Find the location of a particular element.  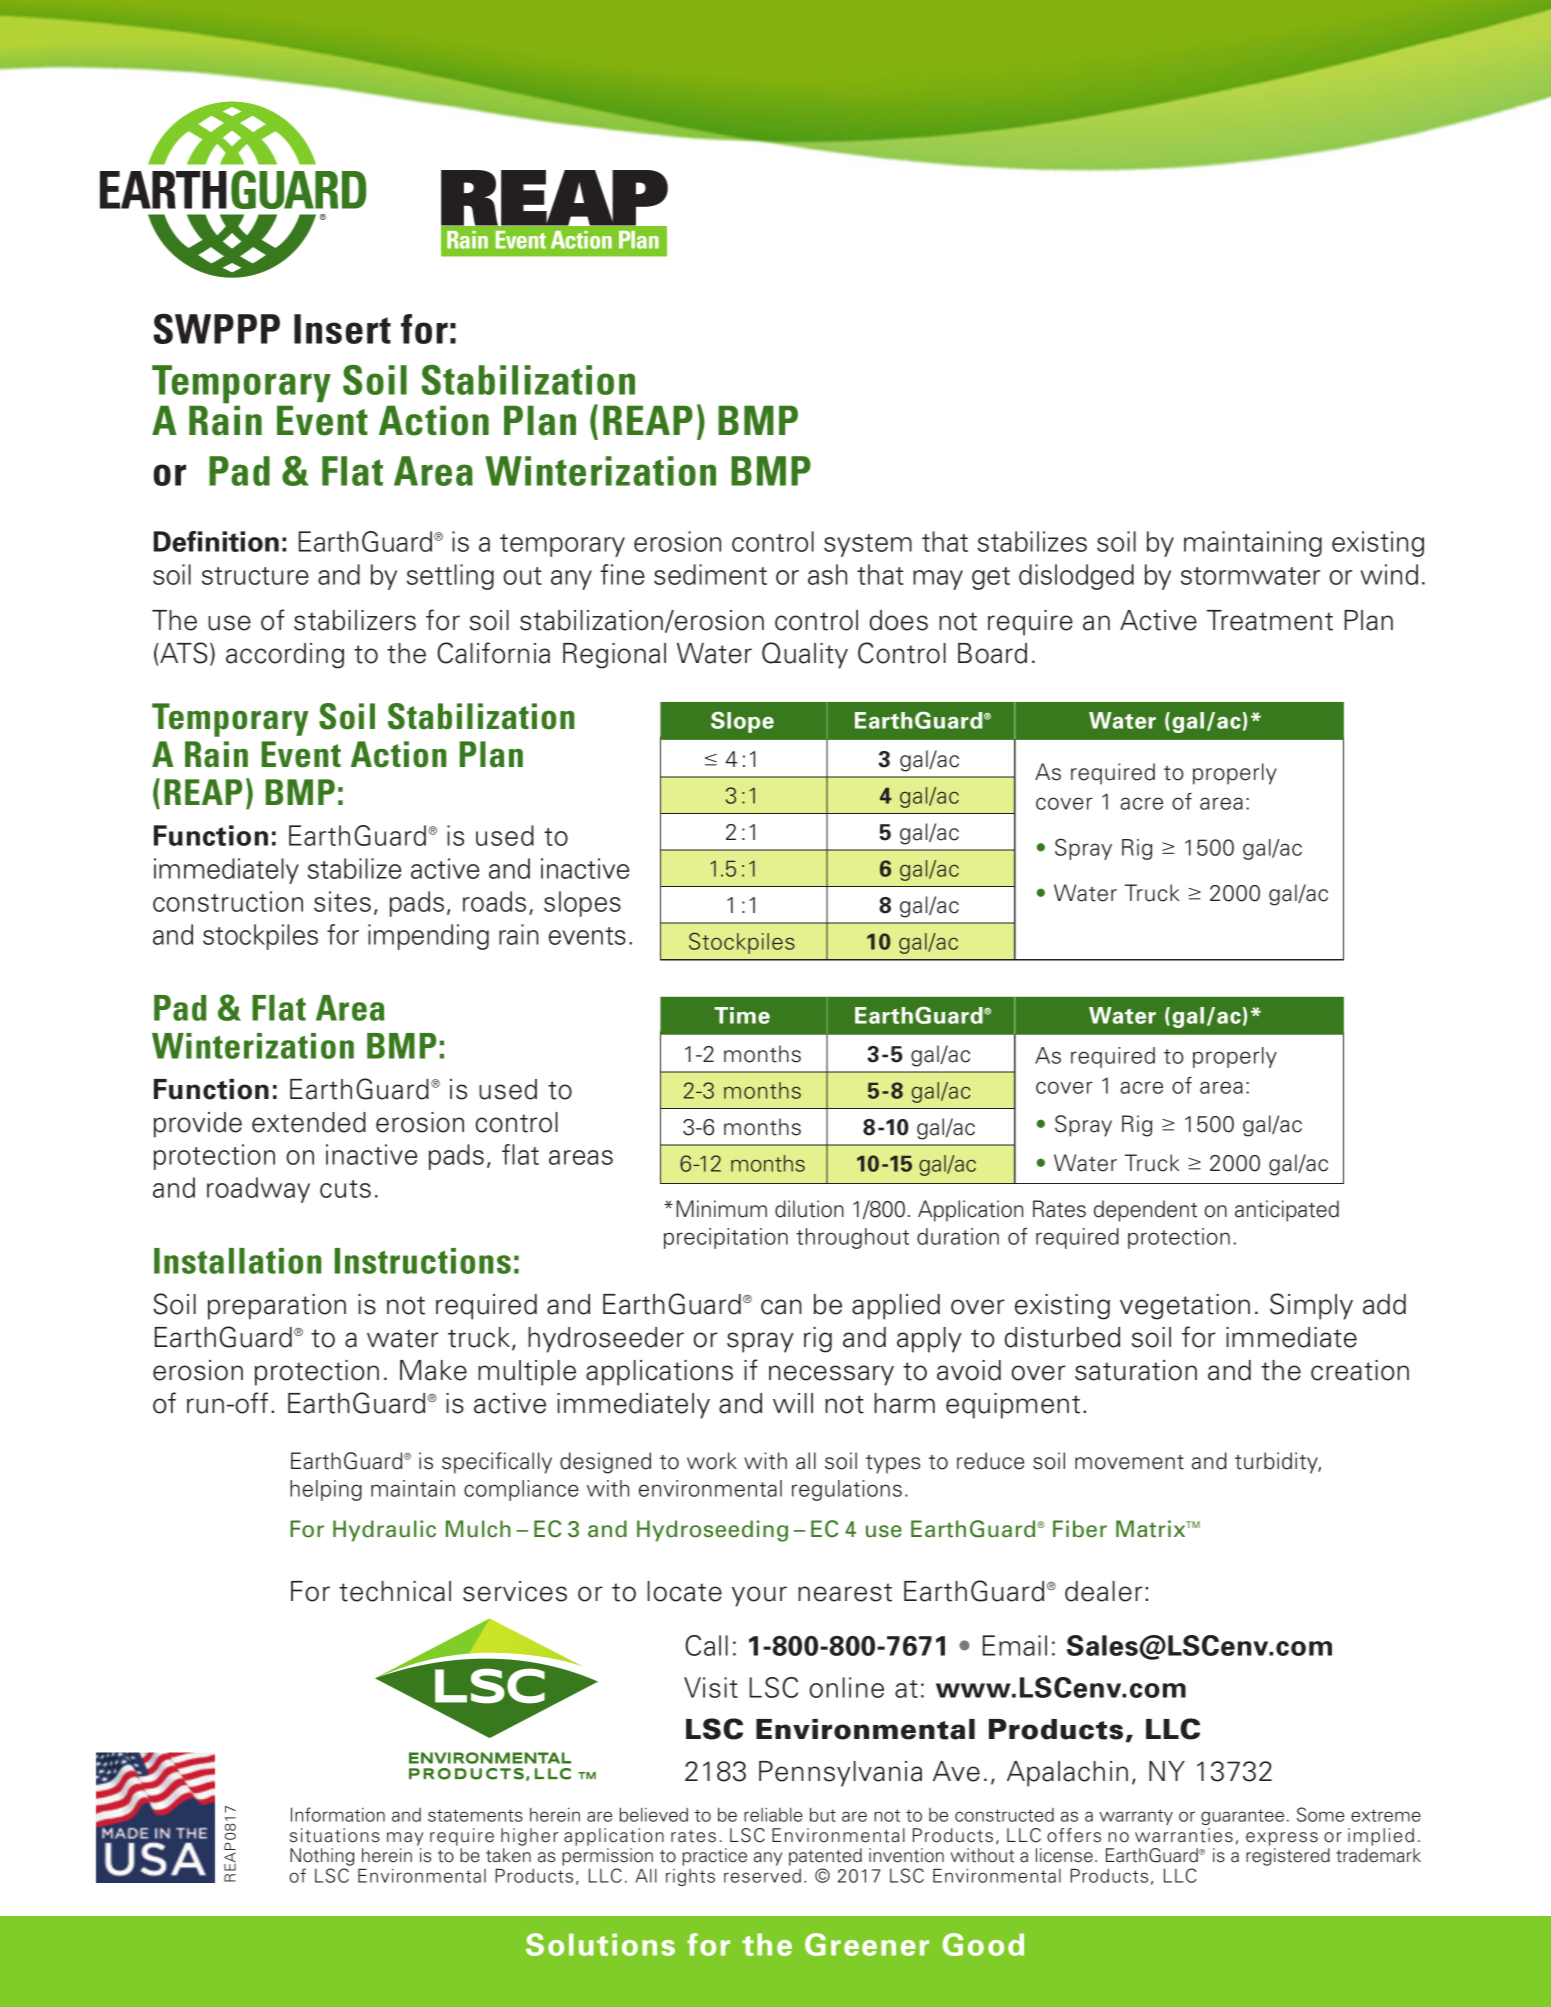

reserved is located at coordinates (762, 1876).
